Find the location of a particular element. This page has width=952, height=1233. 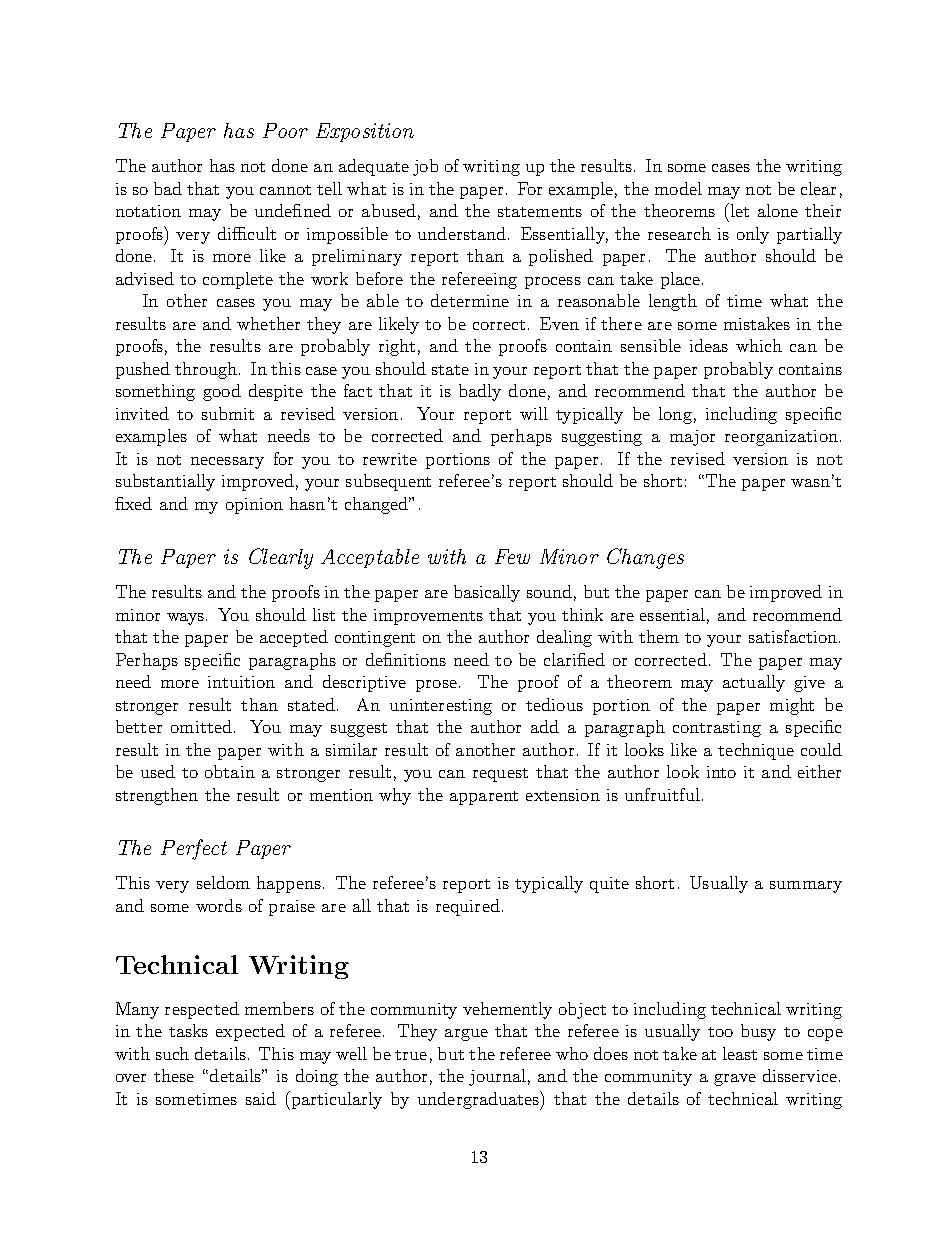

them is located at coordinates (659, 636).
